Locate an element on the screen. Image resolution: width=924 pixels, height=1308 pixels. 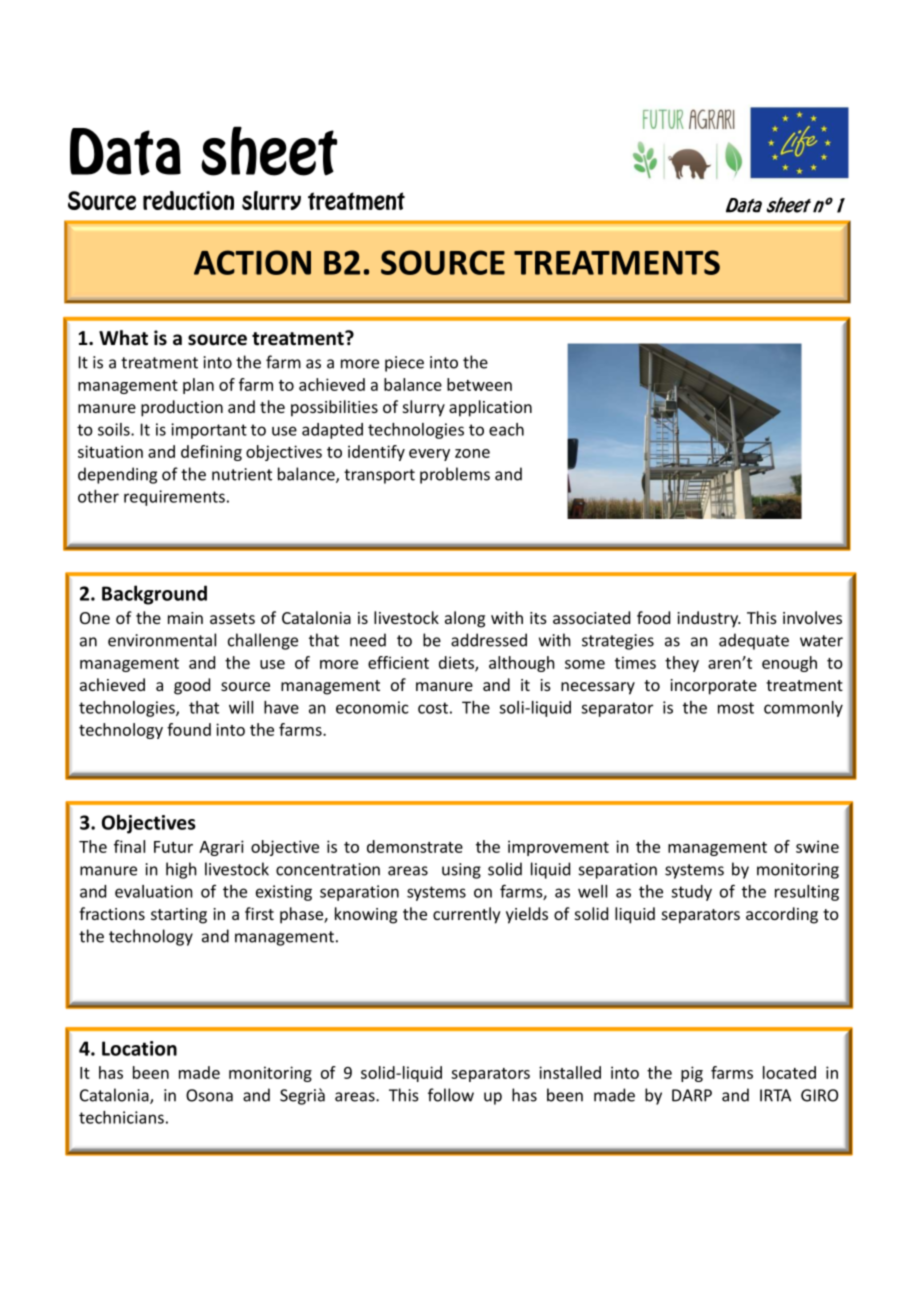
reduction is located at coordinates (188, 200).
